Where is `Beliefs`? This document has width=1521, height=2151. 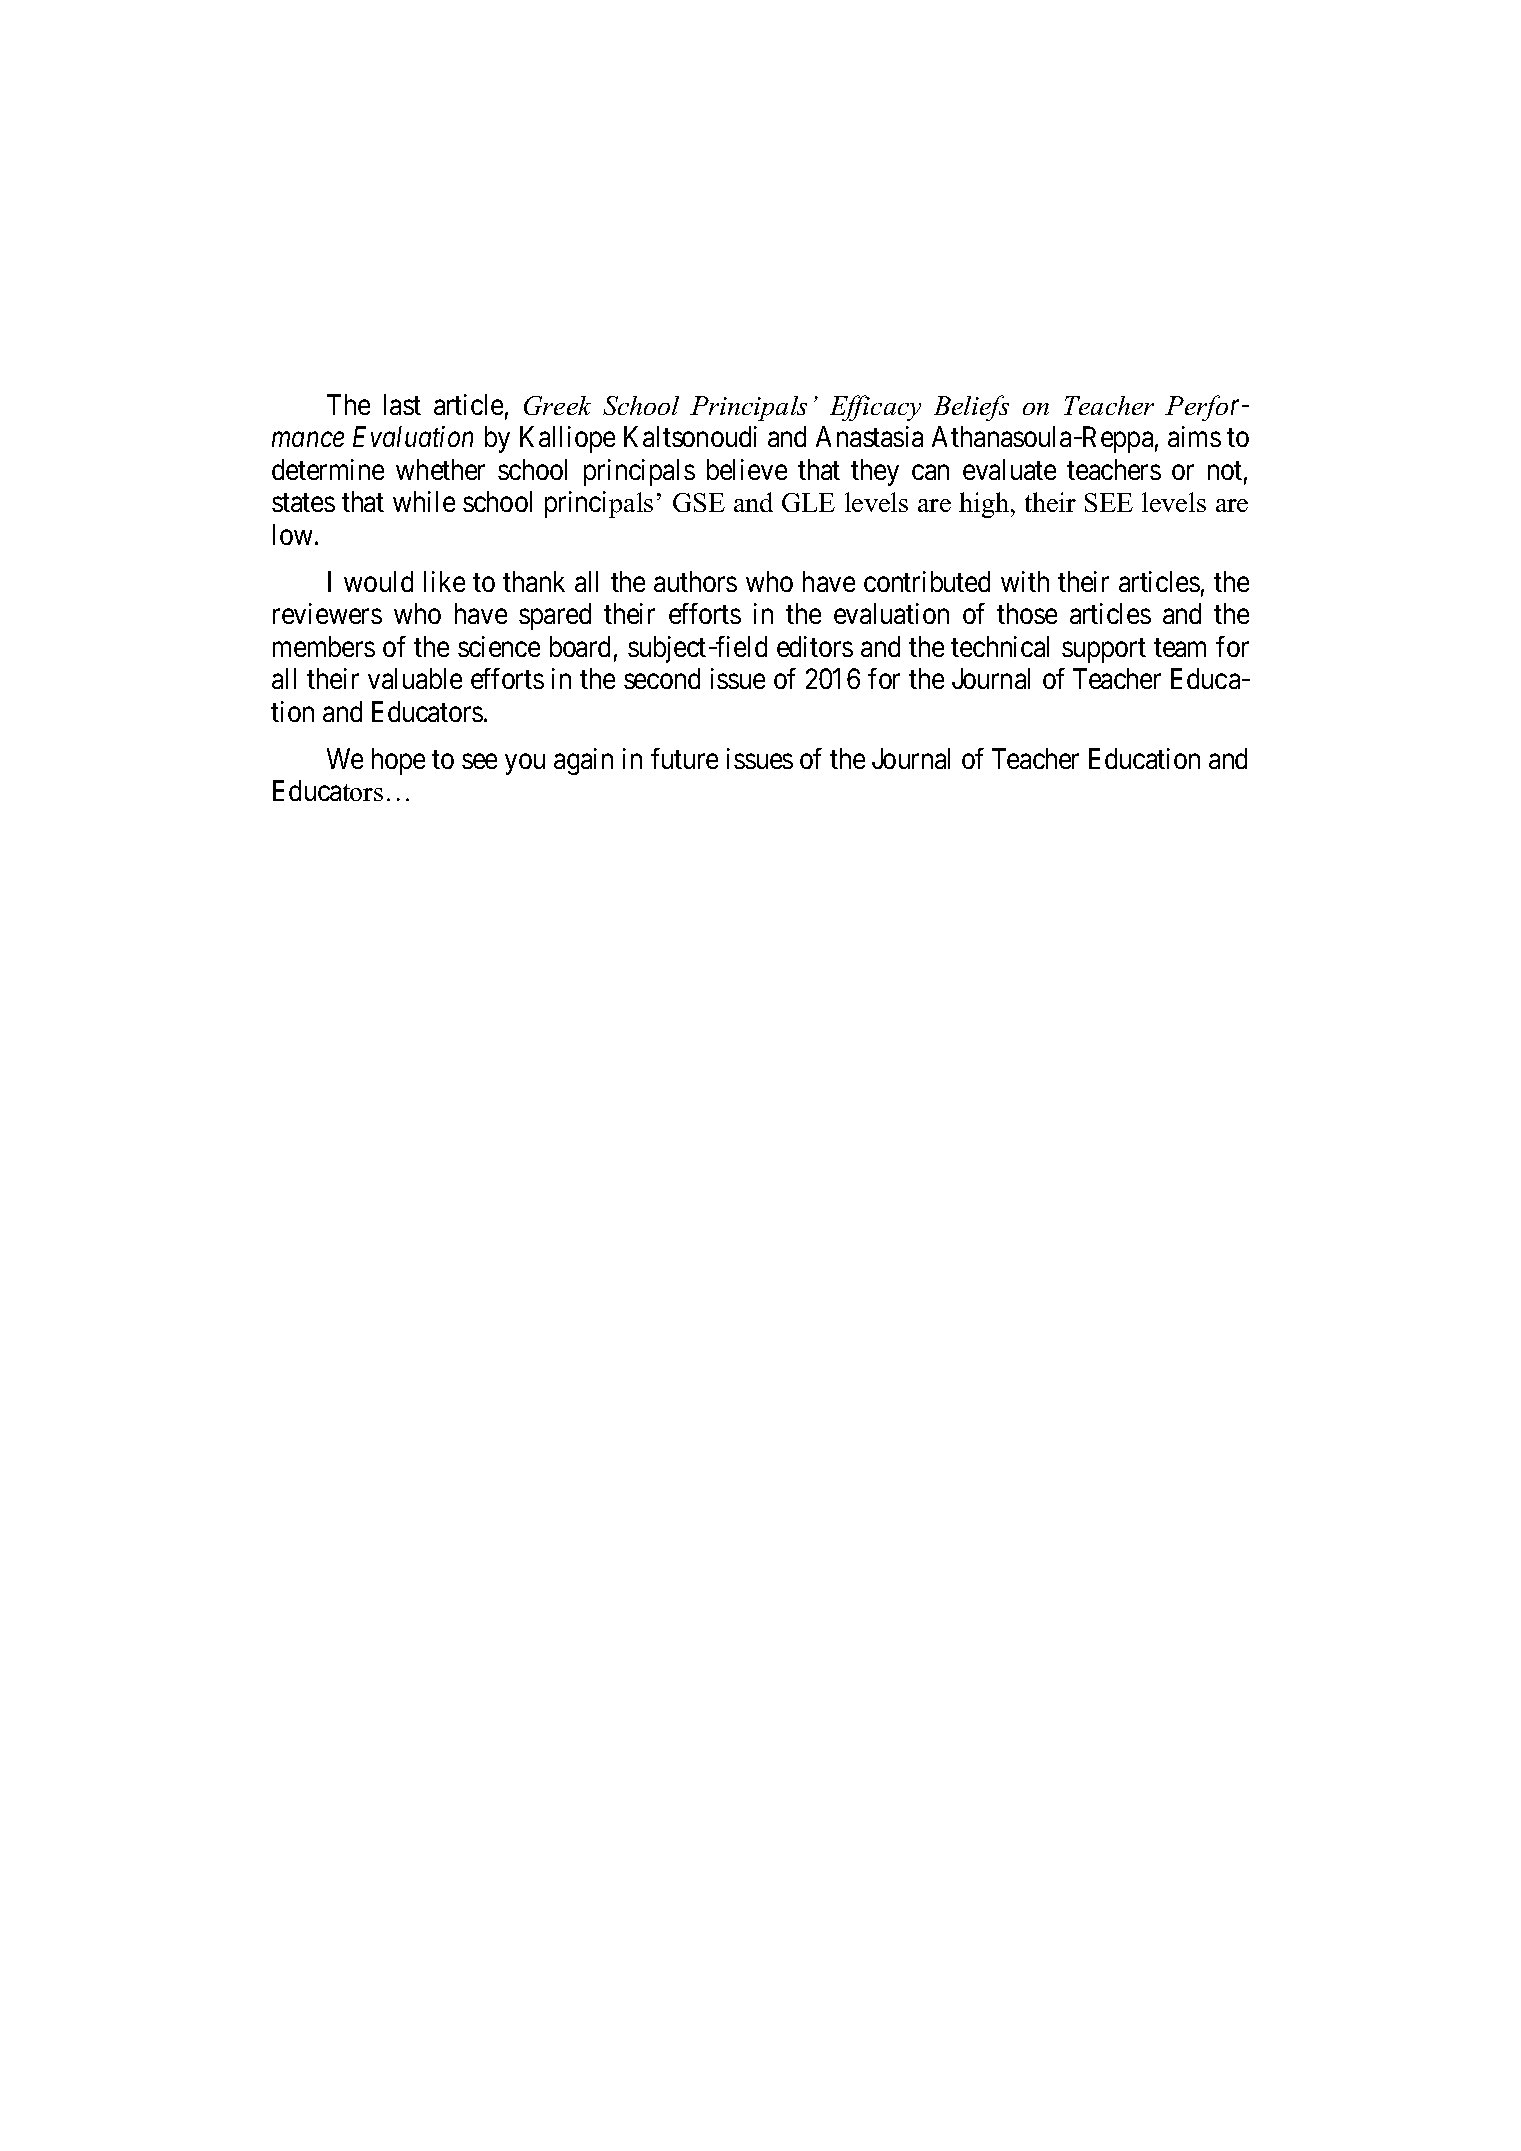
Beliefs is located at coordinates (971, 408).
